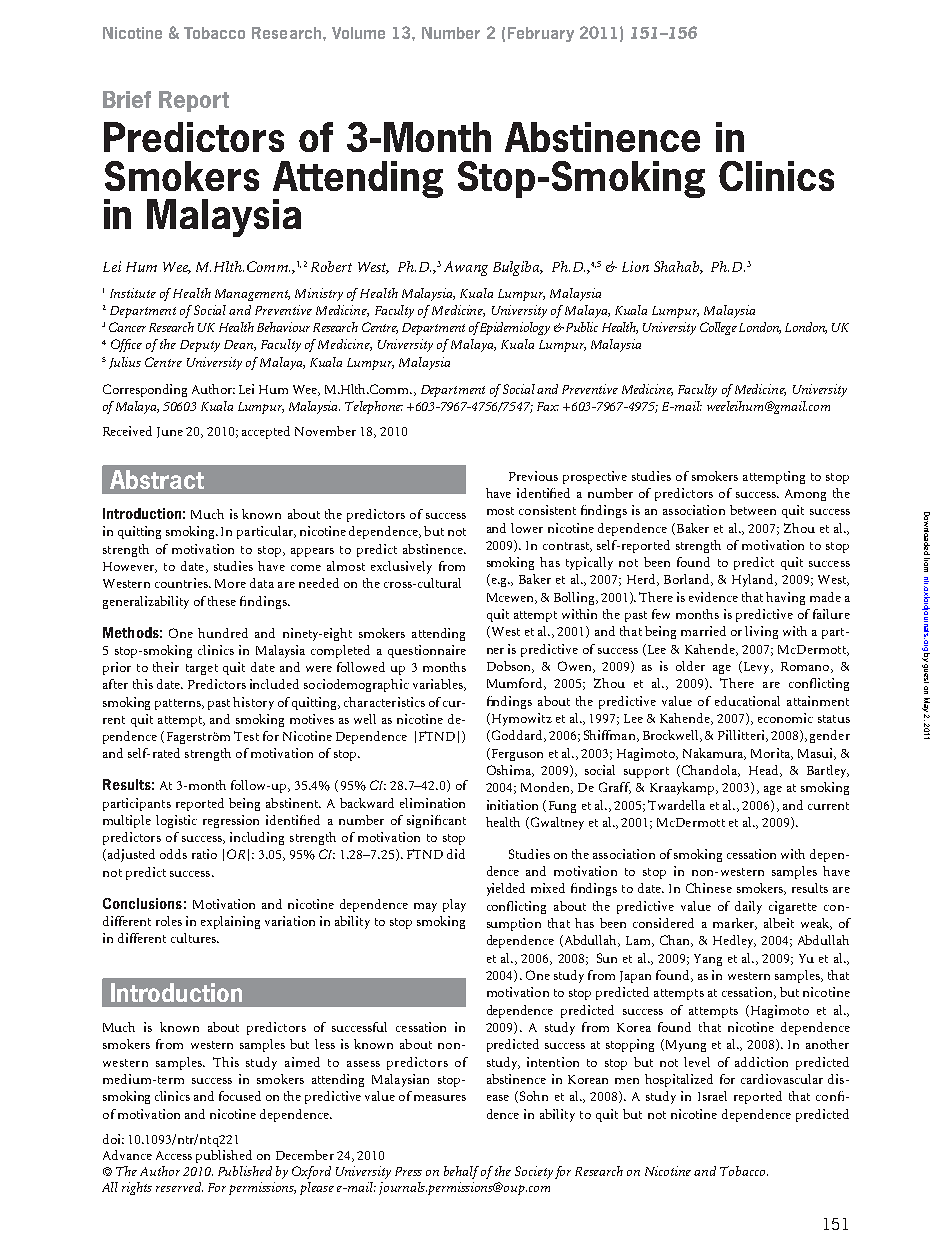 The image size is (952, 1251). Describe the element at coordinates (548, 406) in the screenshot. I see `Fax` at that location.
